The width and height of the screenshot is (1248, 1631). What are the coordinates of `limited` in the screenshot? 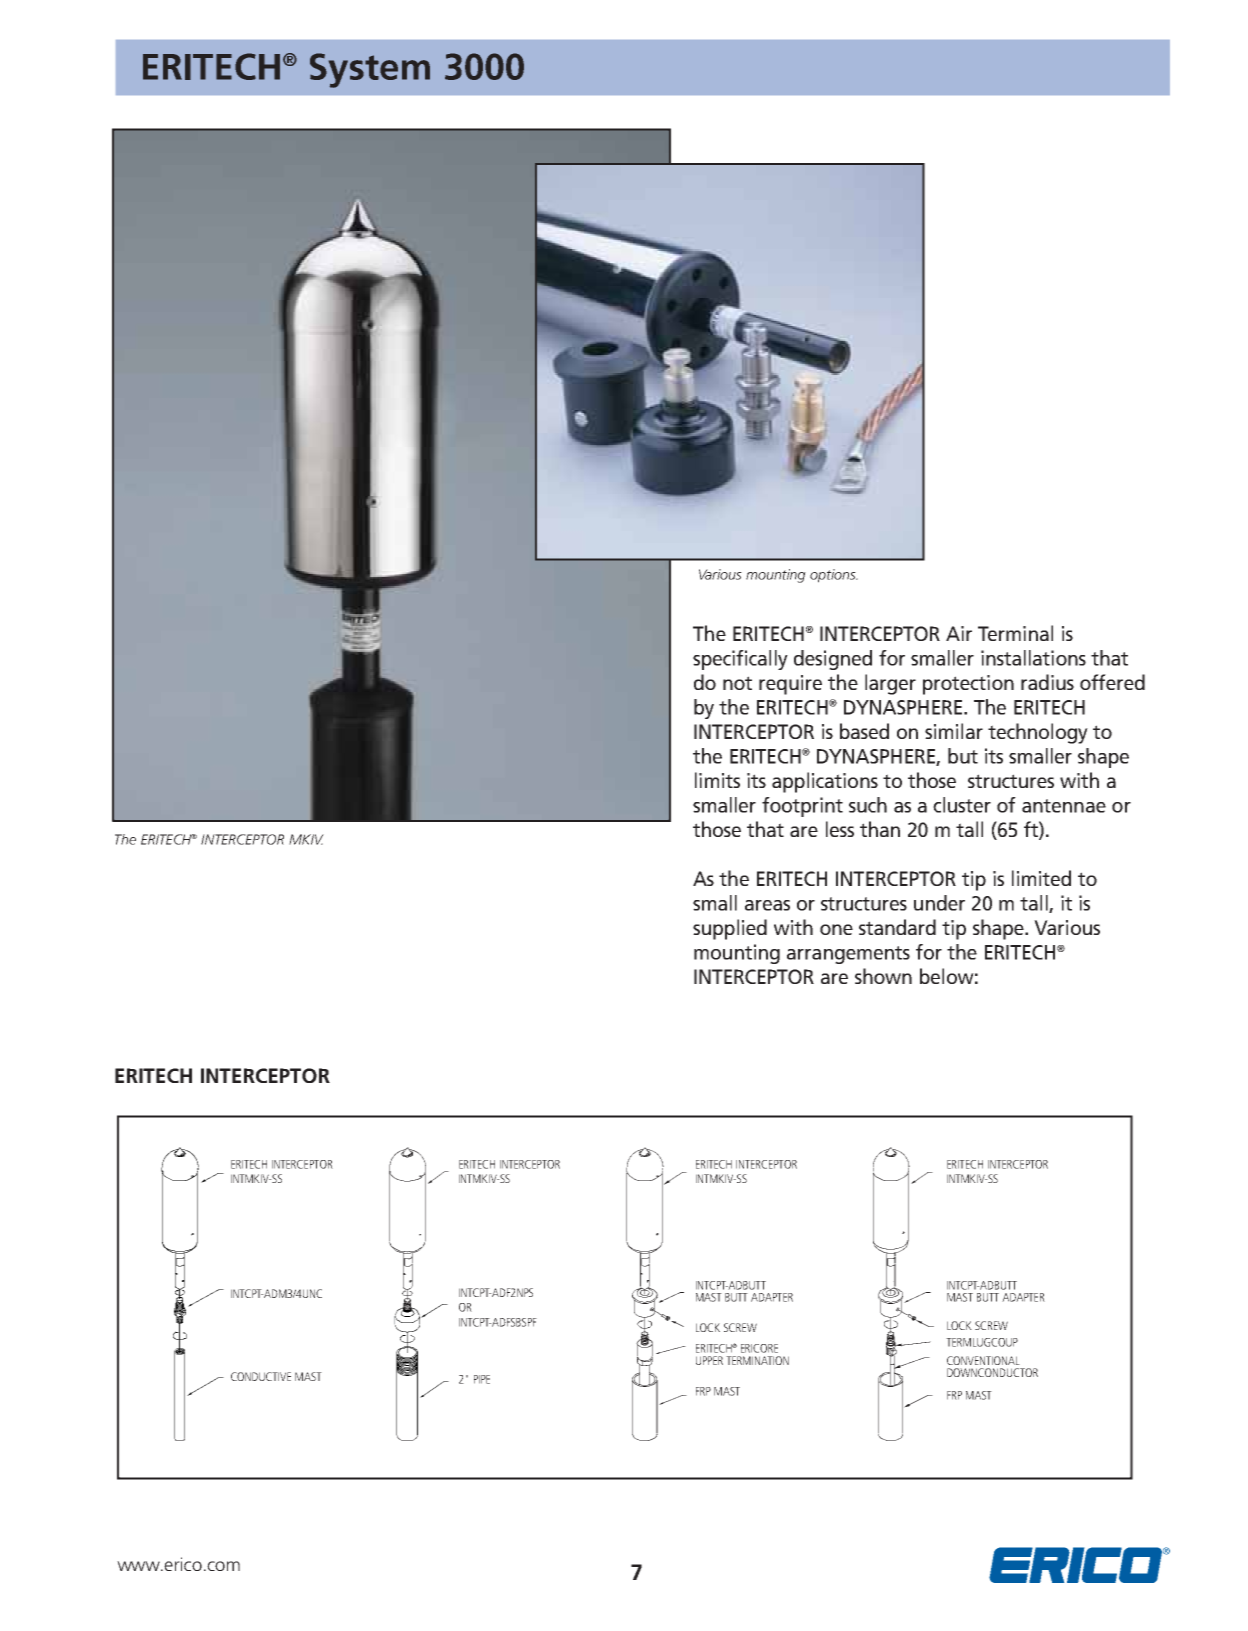 It's located at (1041, 878).
